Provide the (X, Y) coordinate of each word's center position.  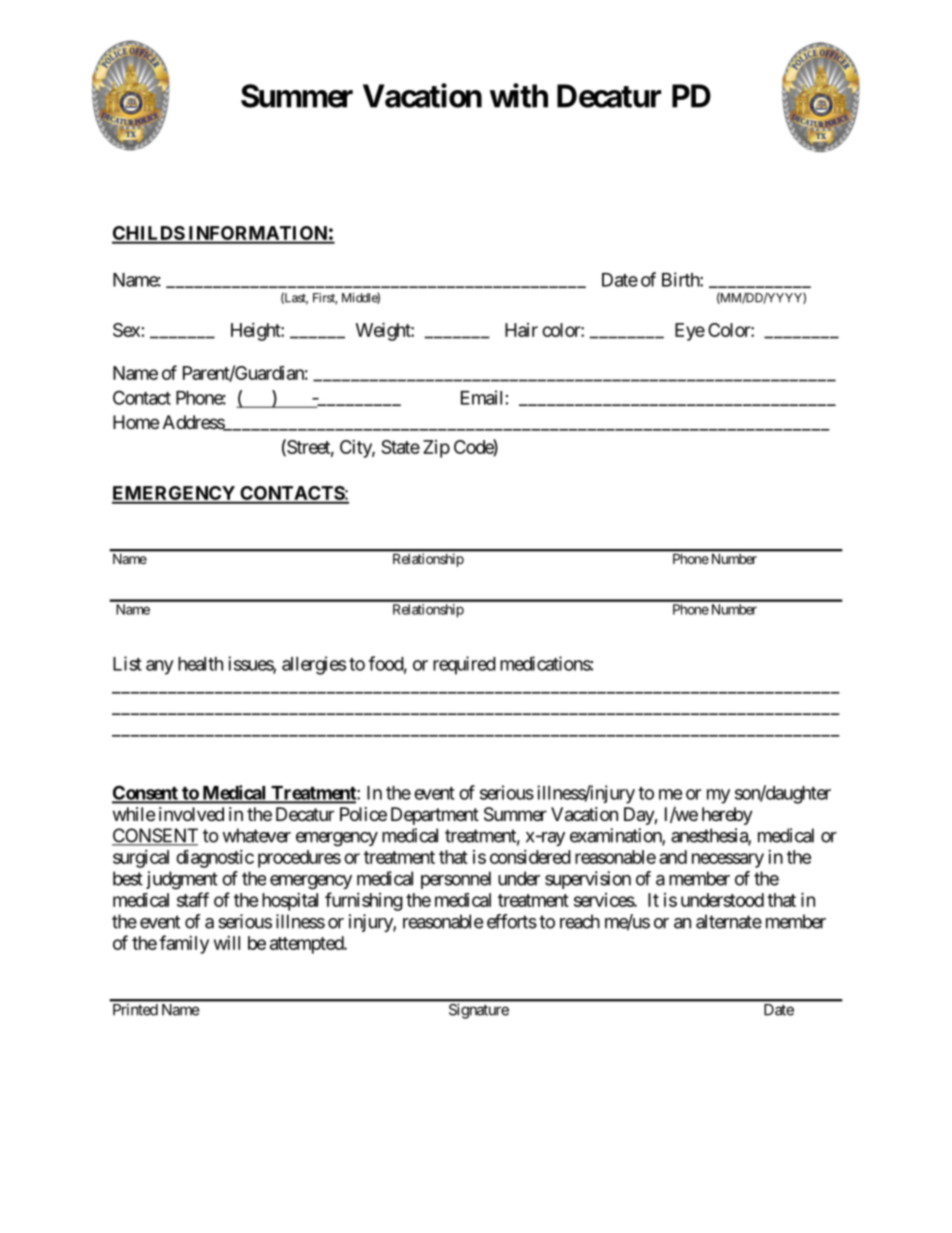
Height (256, 332)
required (464, 665)
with (519, 95)
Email (481, 397)
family (184, 944)
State (400, 447)
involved (191, 814)
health (200, 664)
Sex (126, 330)
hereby (727, 816)
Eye (690, 332)
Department (435, 816)
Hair (521, 330)
